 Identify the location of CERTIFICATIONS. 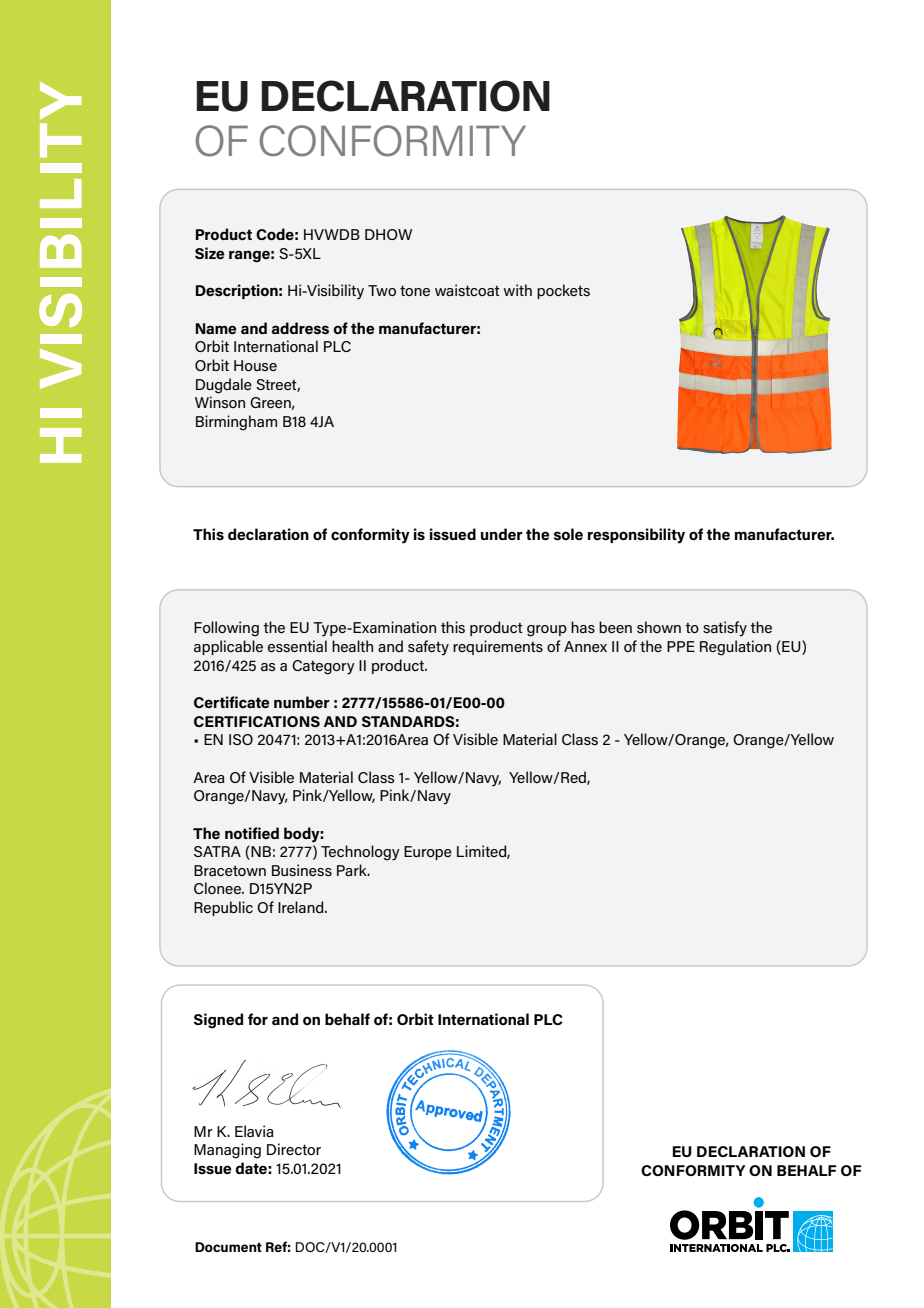
(257, 721).
